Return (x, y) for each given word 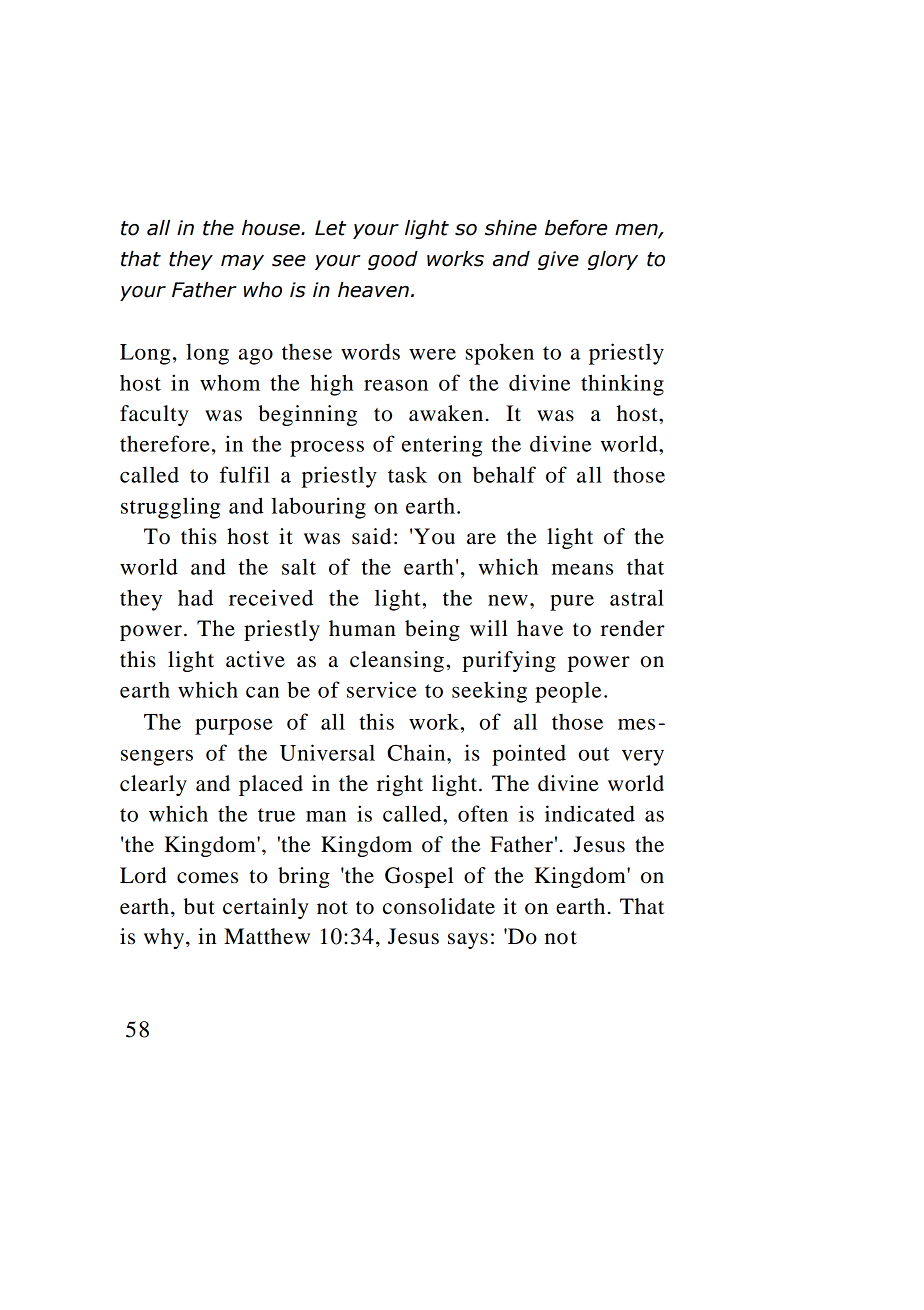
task (407, 475)
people (568, 692)
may (242, 262)
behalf (504, 474)
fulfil (245, 474)
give (558, 260)
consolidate (439, 906)
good (393, 260)
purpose (234, 727)
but (199, 906)
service (382, 689)
